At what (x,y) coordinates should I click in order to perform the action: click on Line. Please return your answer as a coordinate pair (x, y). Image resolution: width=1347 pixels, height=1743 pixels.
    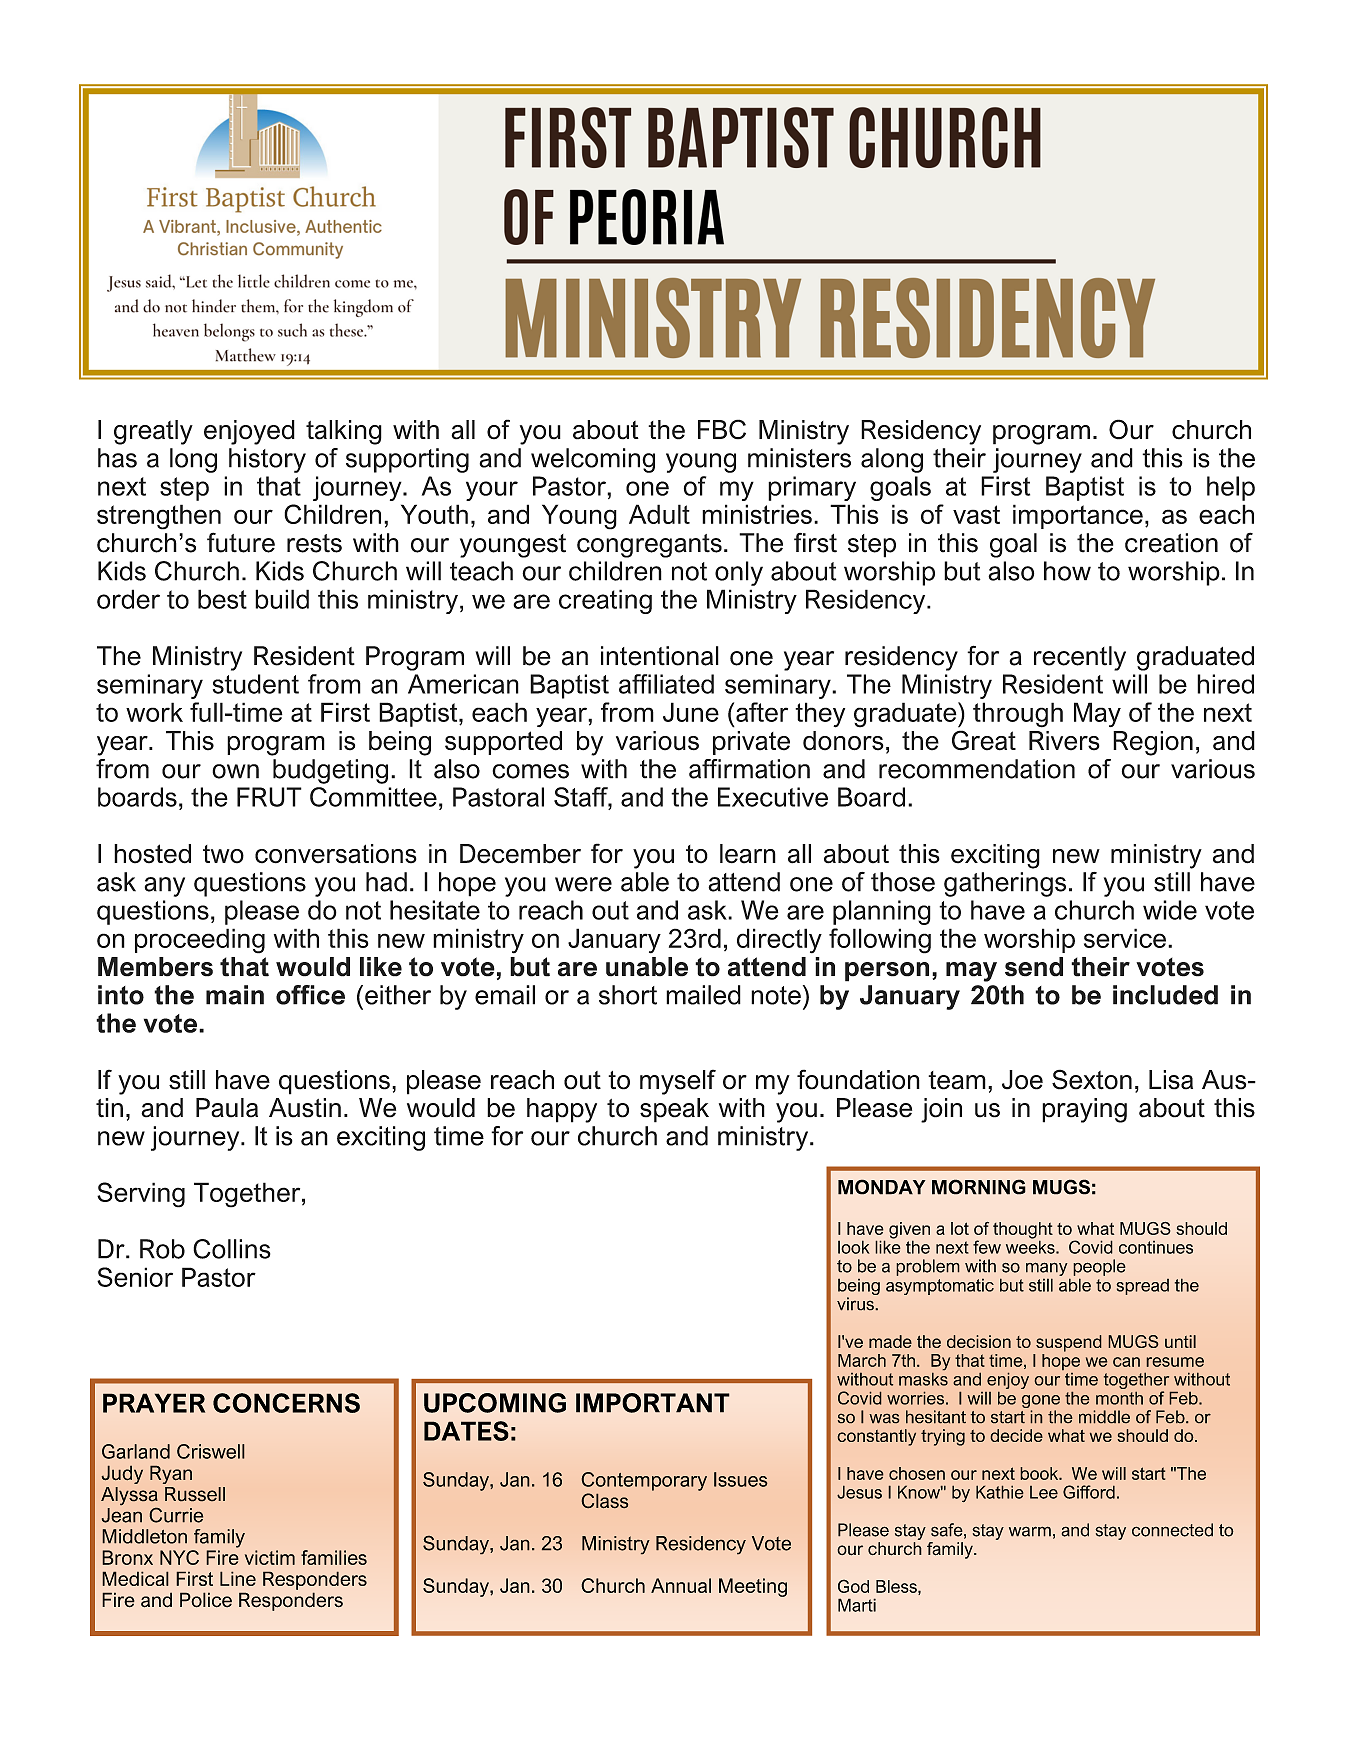
    Looking at the image, I should click on (238, 1578).
